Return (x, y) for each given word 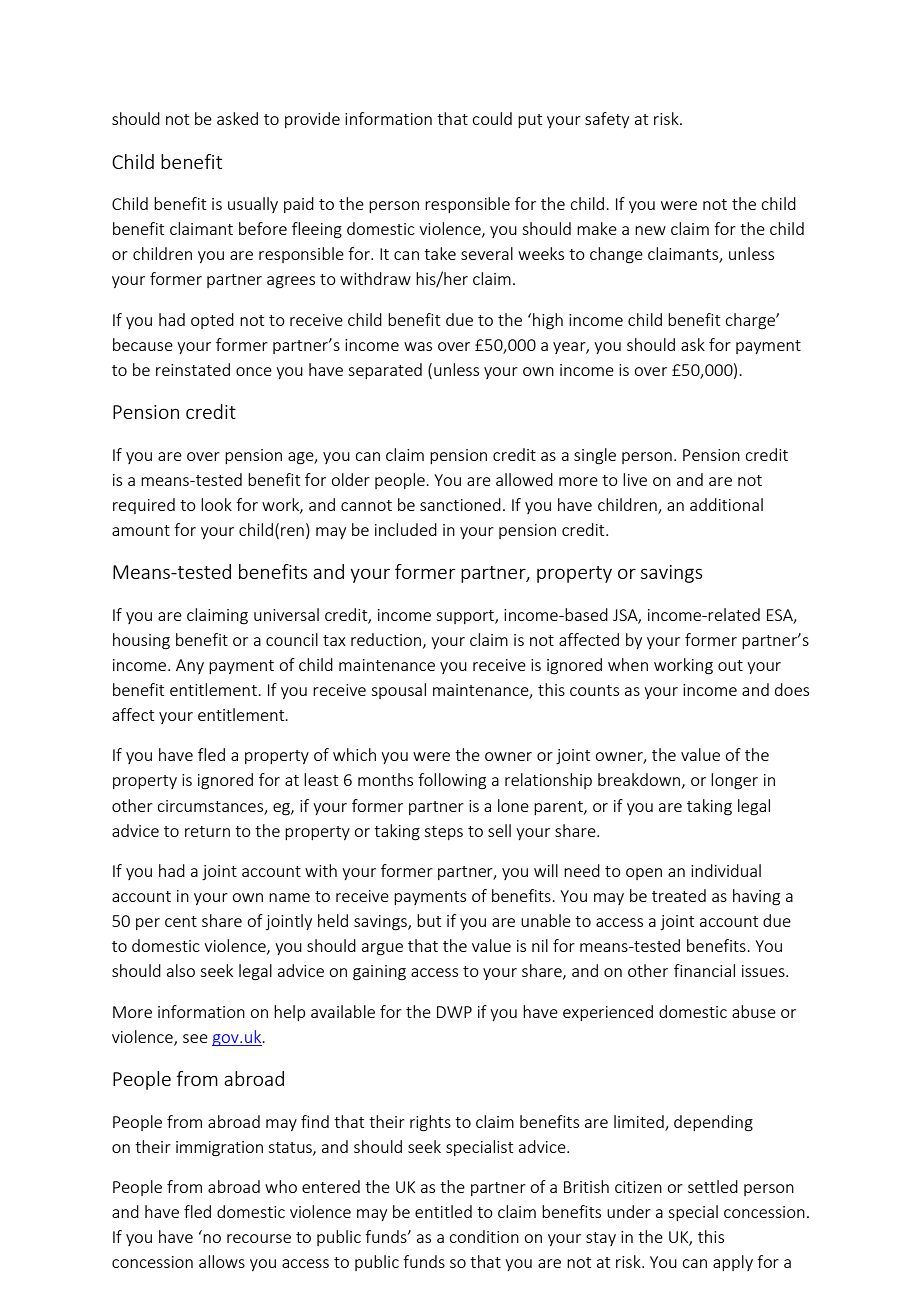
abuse (754, 1011)
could (492, 118)
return (207, 831)
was (418, 346)
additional (726, 504)
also (181, 970)
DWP (454, 1012)
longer (734, 781)
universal (286, 614)
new (650, 230)
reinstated (193, 369)
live (635, 479)
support (466, 617)
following (452, 781)
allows (222, 1261)
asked (237, 118)
